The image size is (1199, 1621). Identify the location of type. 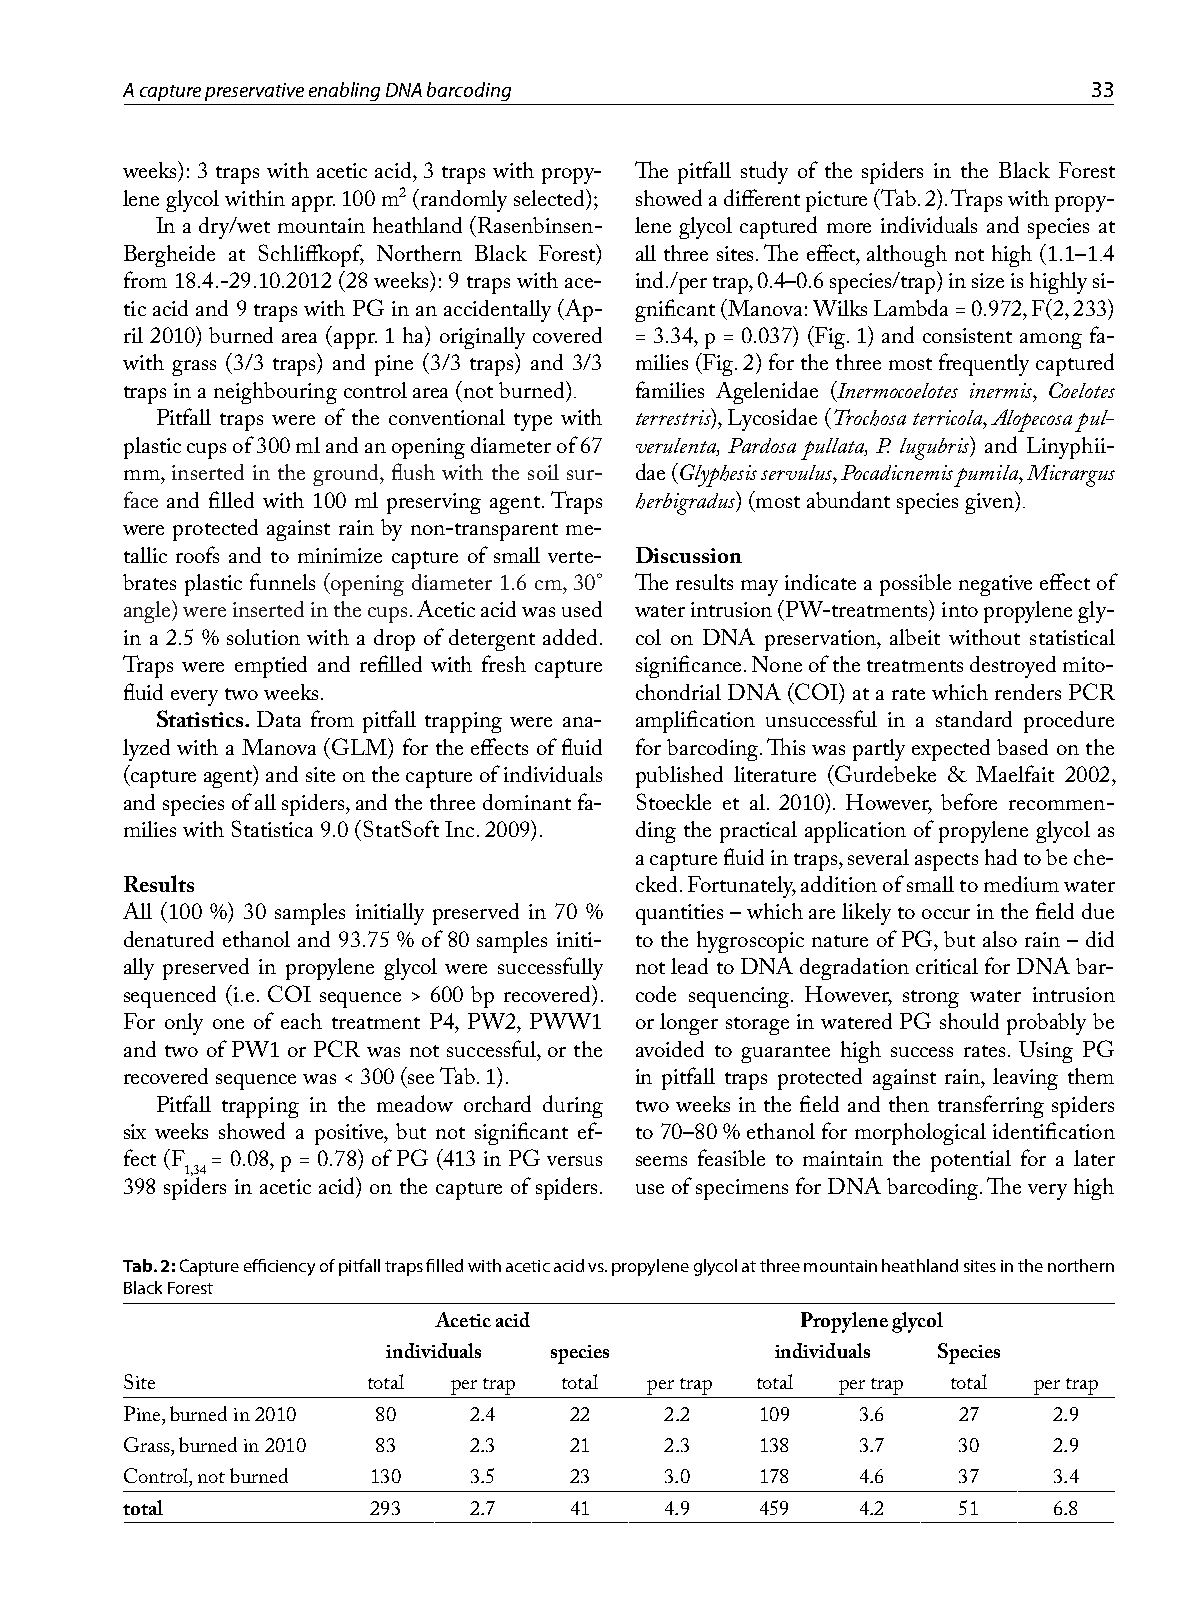
(533, 422).
